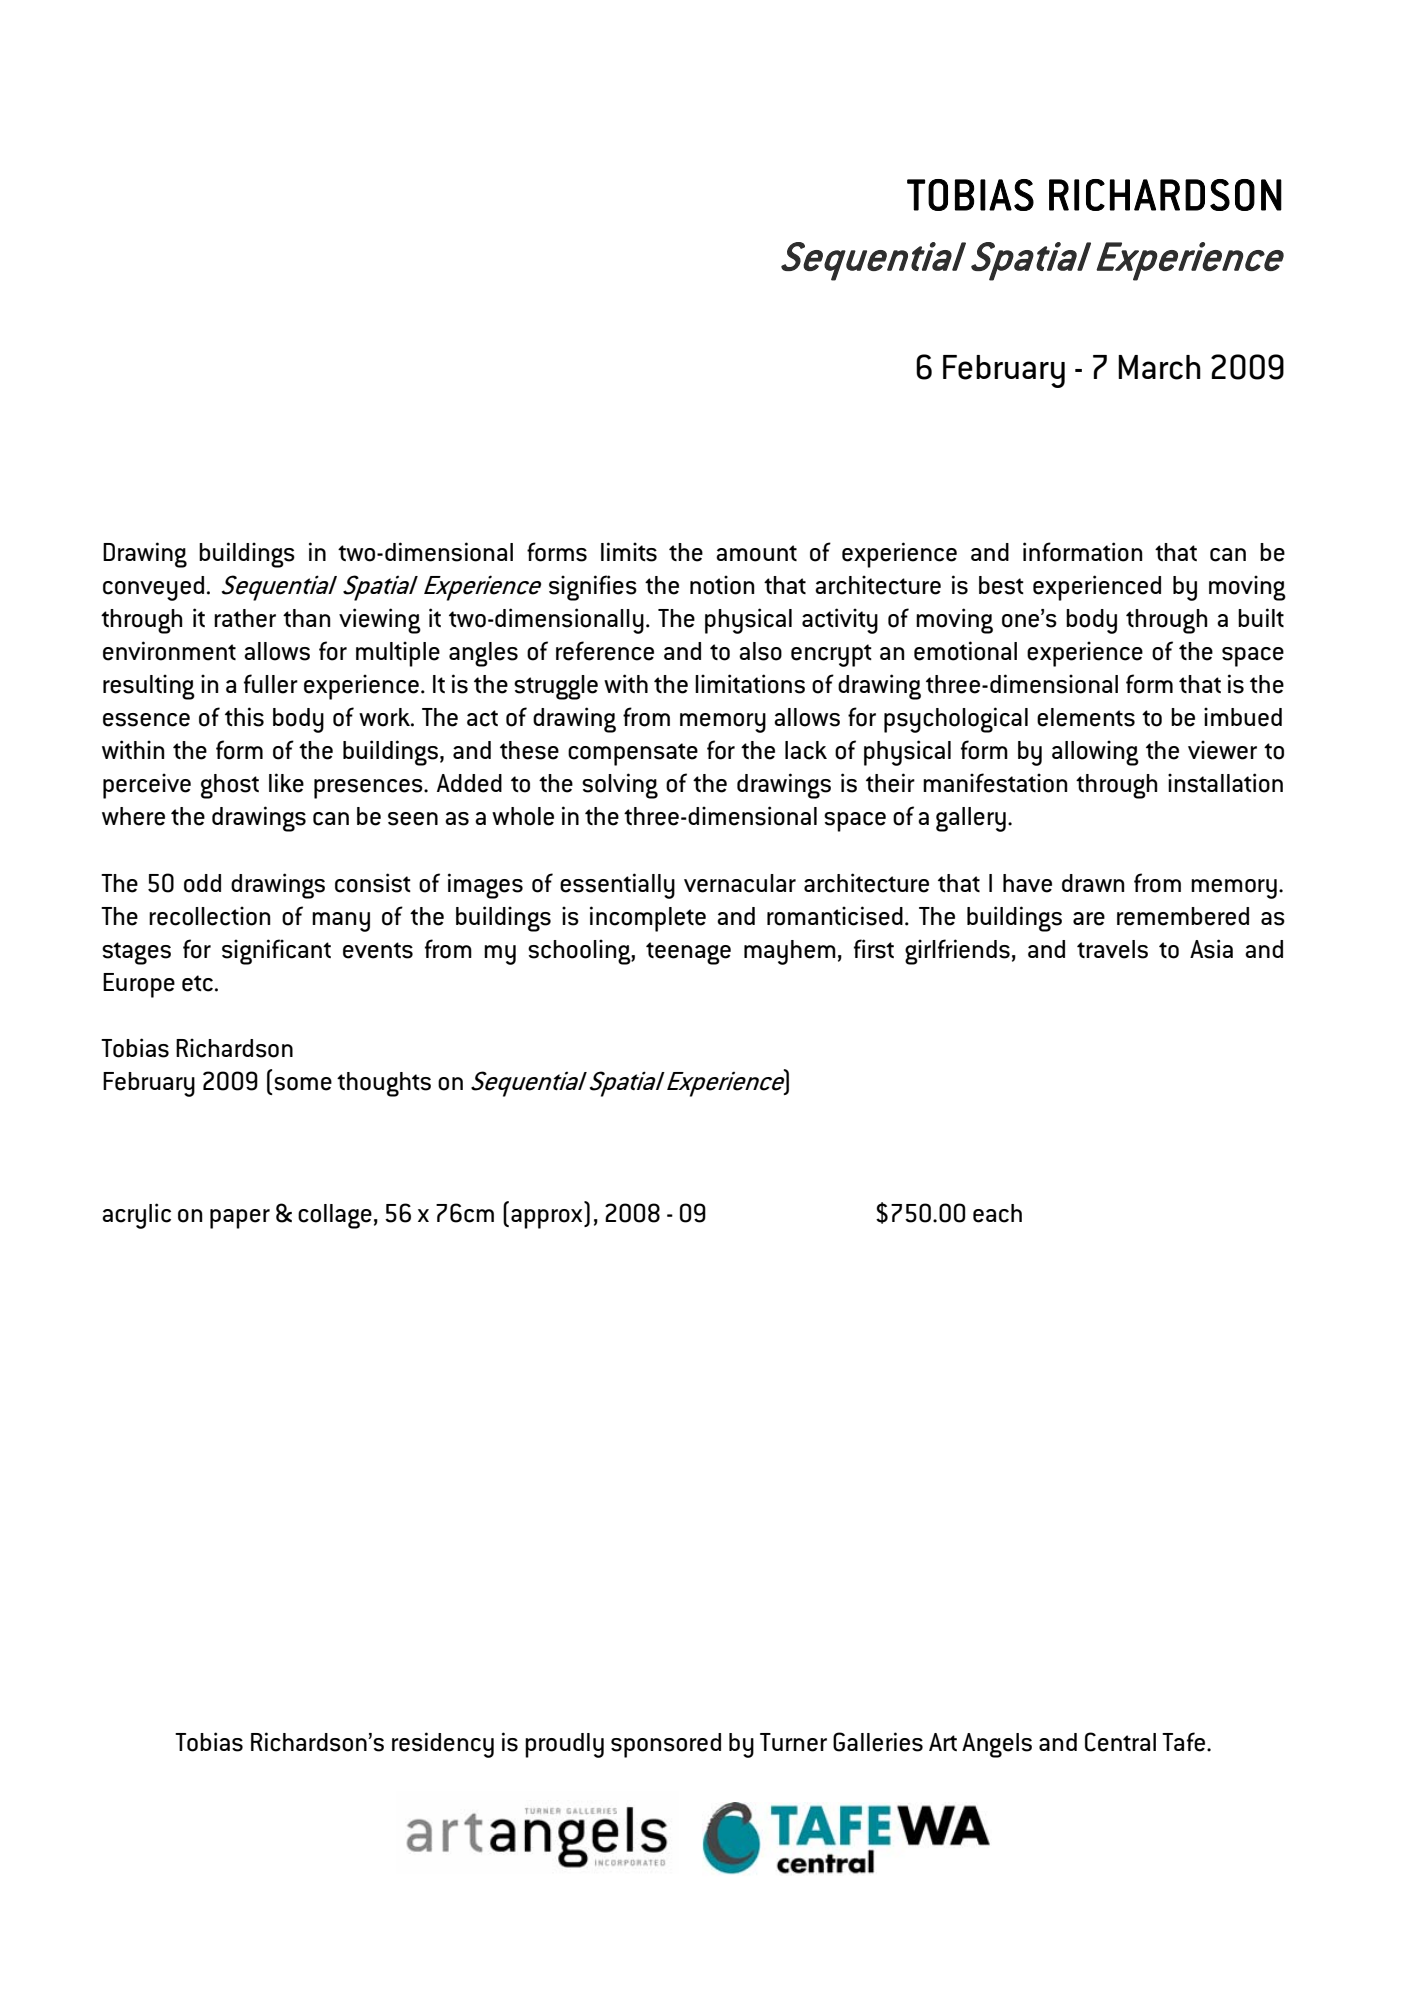  I want to click on Central, so click(1120, 1742).
